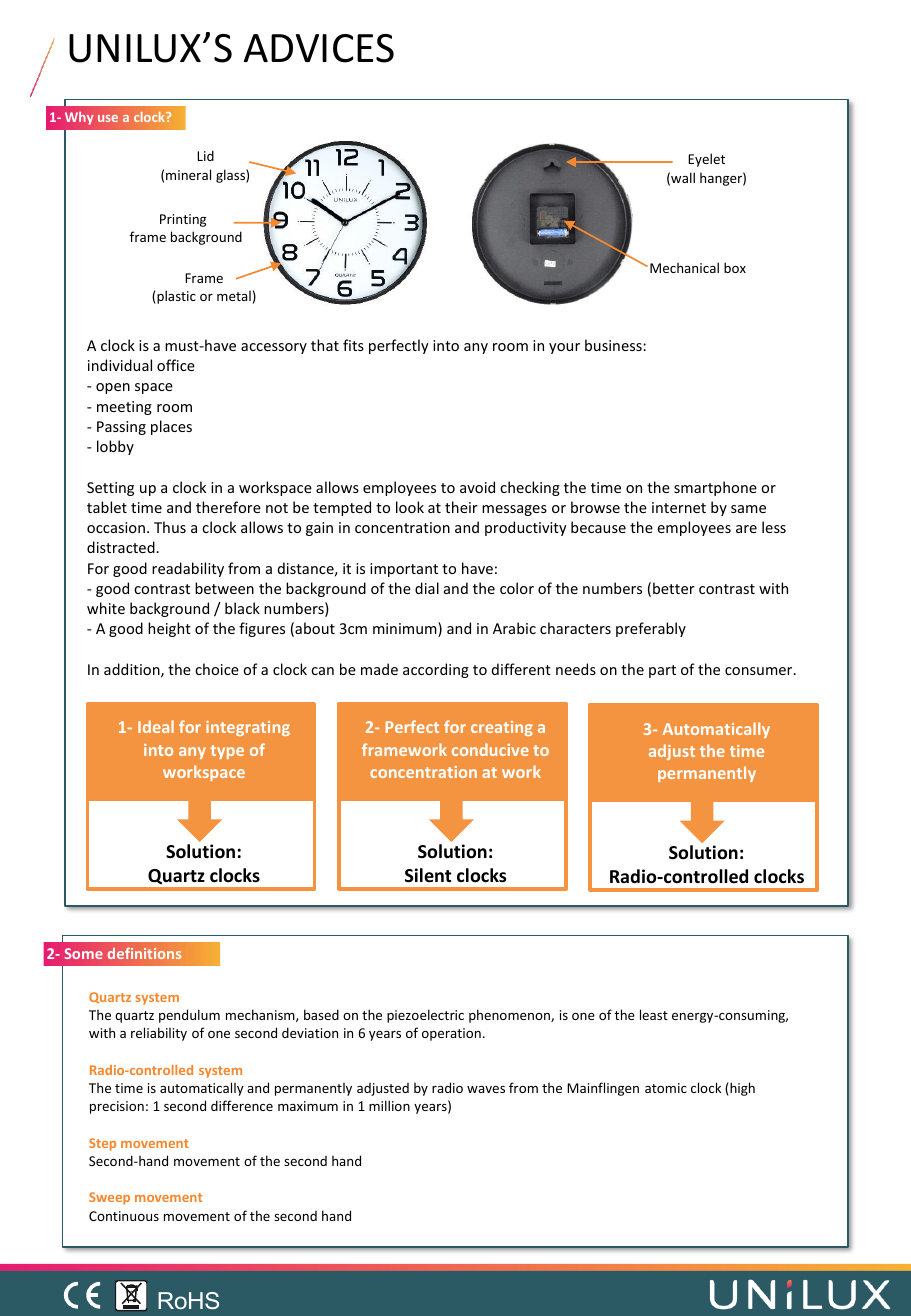 The width and height of the image is (911, 1316). I want to click on conducive, so click(490, 749).
